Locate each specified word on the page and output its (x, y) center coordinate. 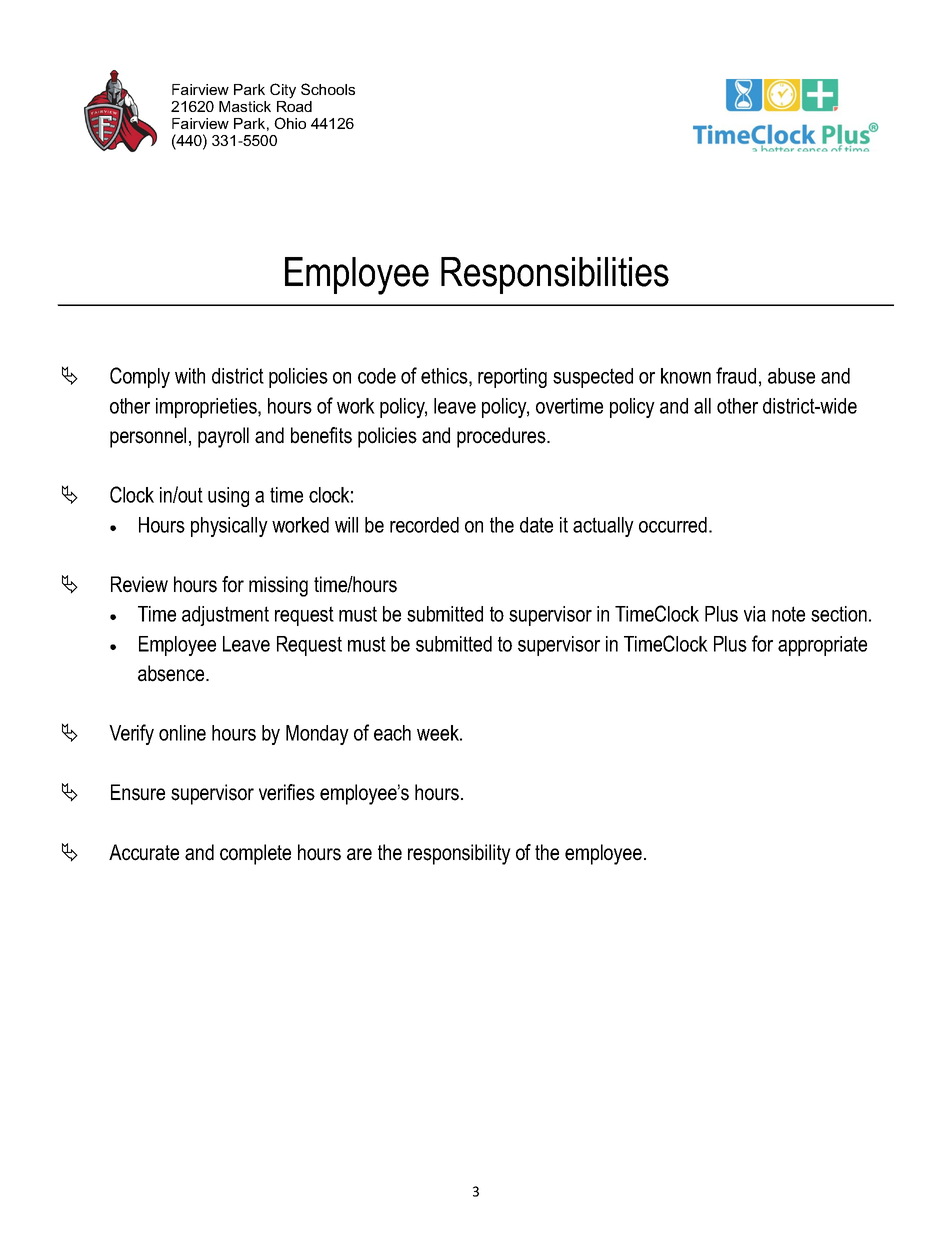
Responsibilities (555, 275)
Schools (328, 89)
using (228, 497)
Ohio (290, 123)
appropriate (822, 646)
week (439, 733)
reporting (512, 378)
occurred (673, 525)
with (190, 376)
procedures (502, 437)
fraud (736, 375)
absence (172, 673)
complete (255, 854)
